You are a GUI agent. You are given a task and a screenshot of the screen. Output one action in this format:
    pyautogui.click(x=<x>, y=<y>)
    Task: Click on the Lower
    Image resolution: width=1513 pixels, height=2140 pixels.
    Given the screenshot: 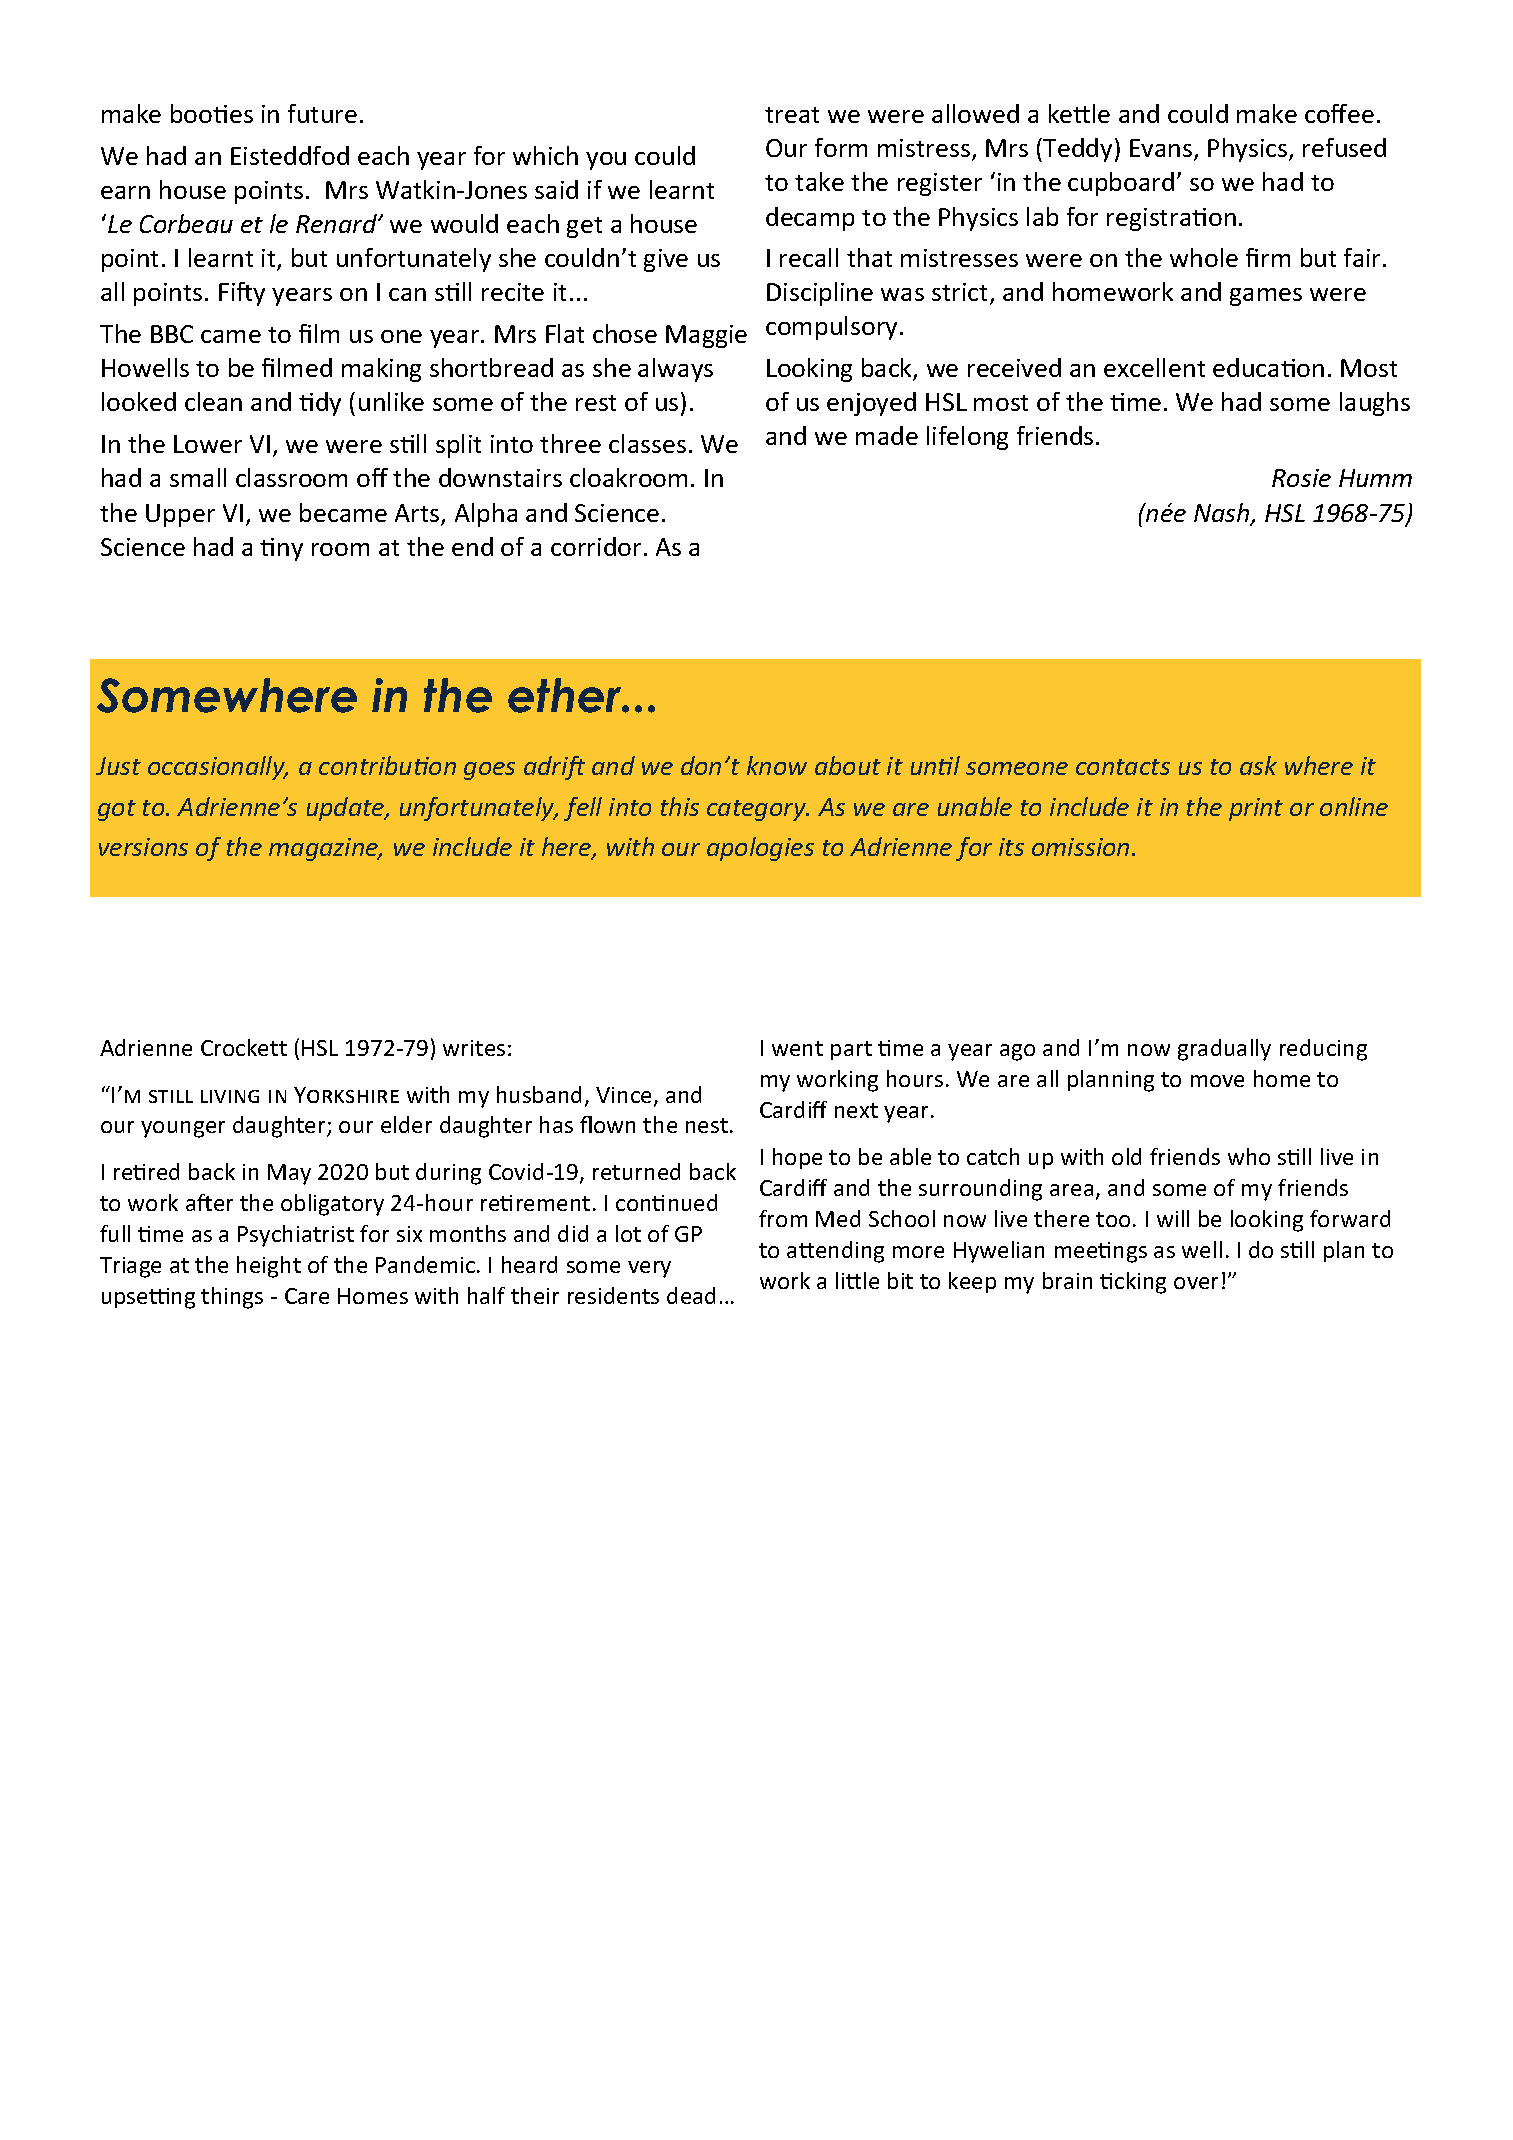 What is the action you would take?
    pyautogui.click(x=208, y=444)
